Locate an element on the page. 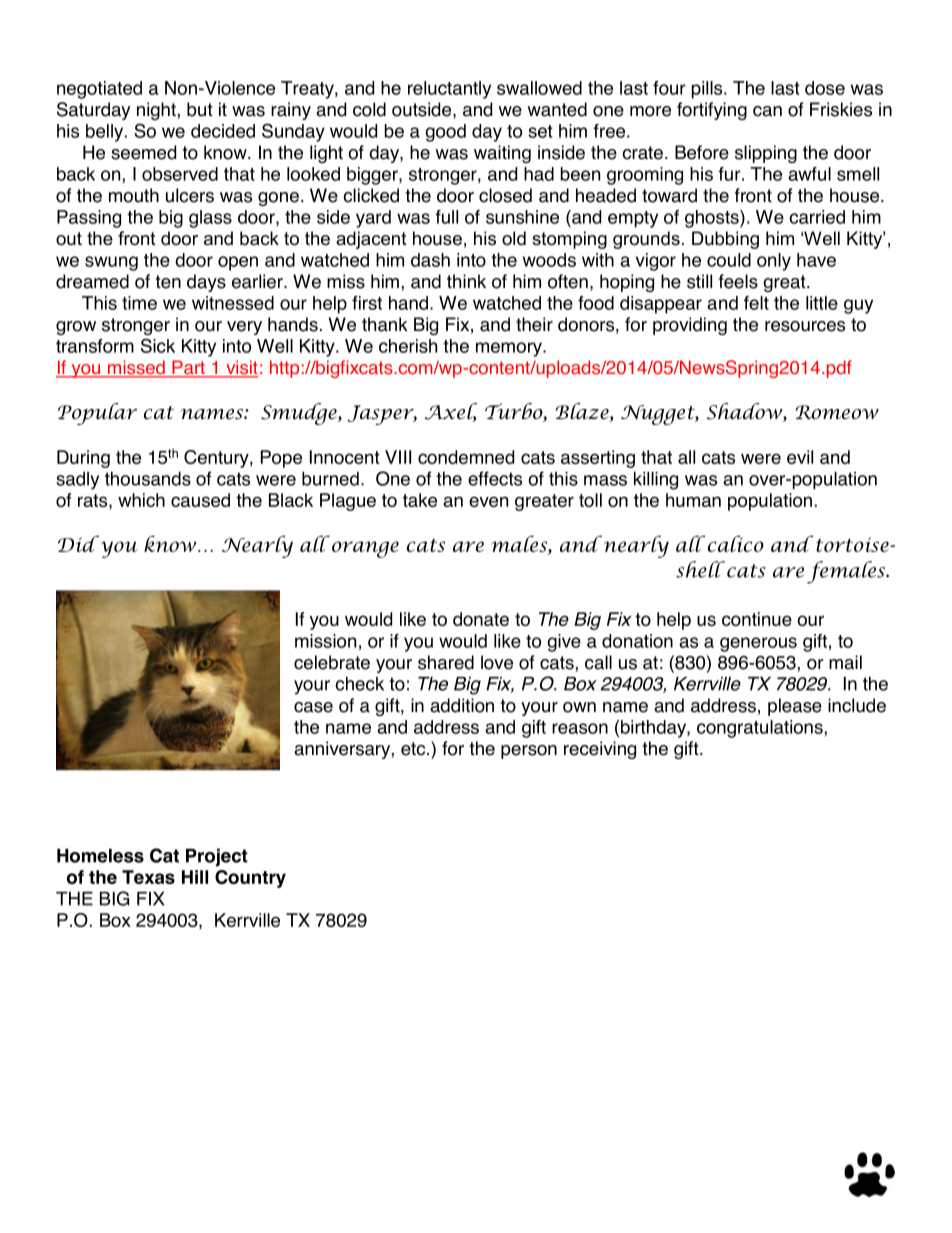  celebrate is located at coordinates (332, 662).
